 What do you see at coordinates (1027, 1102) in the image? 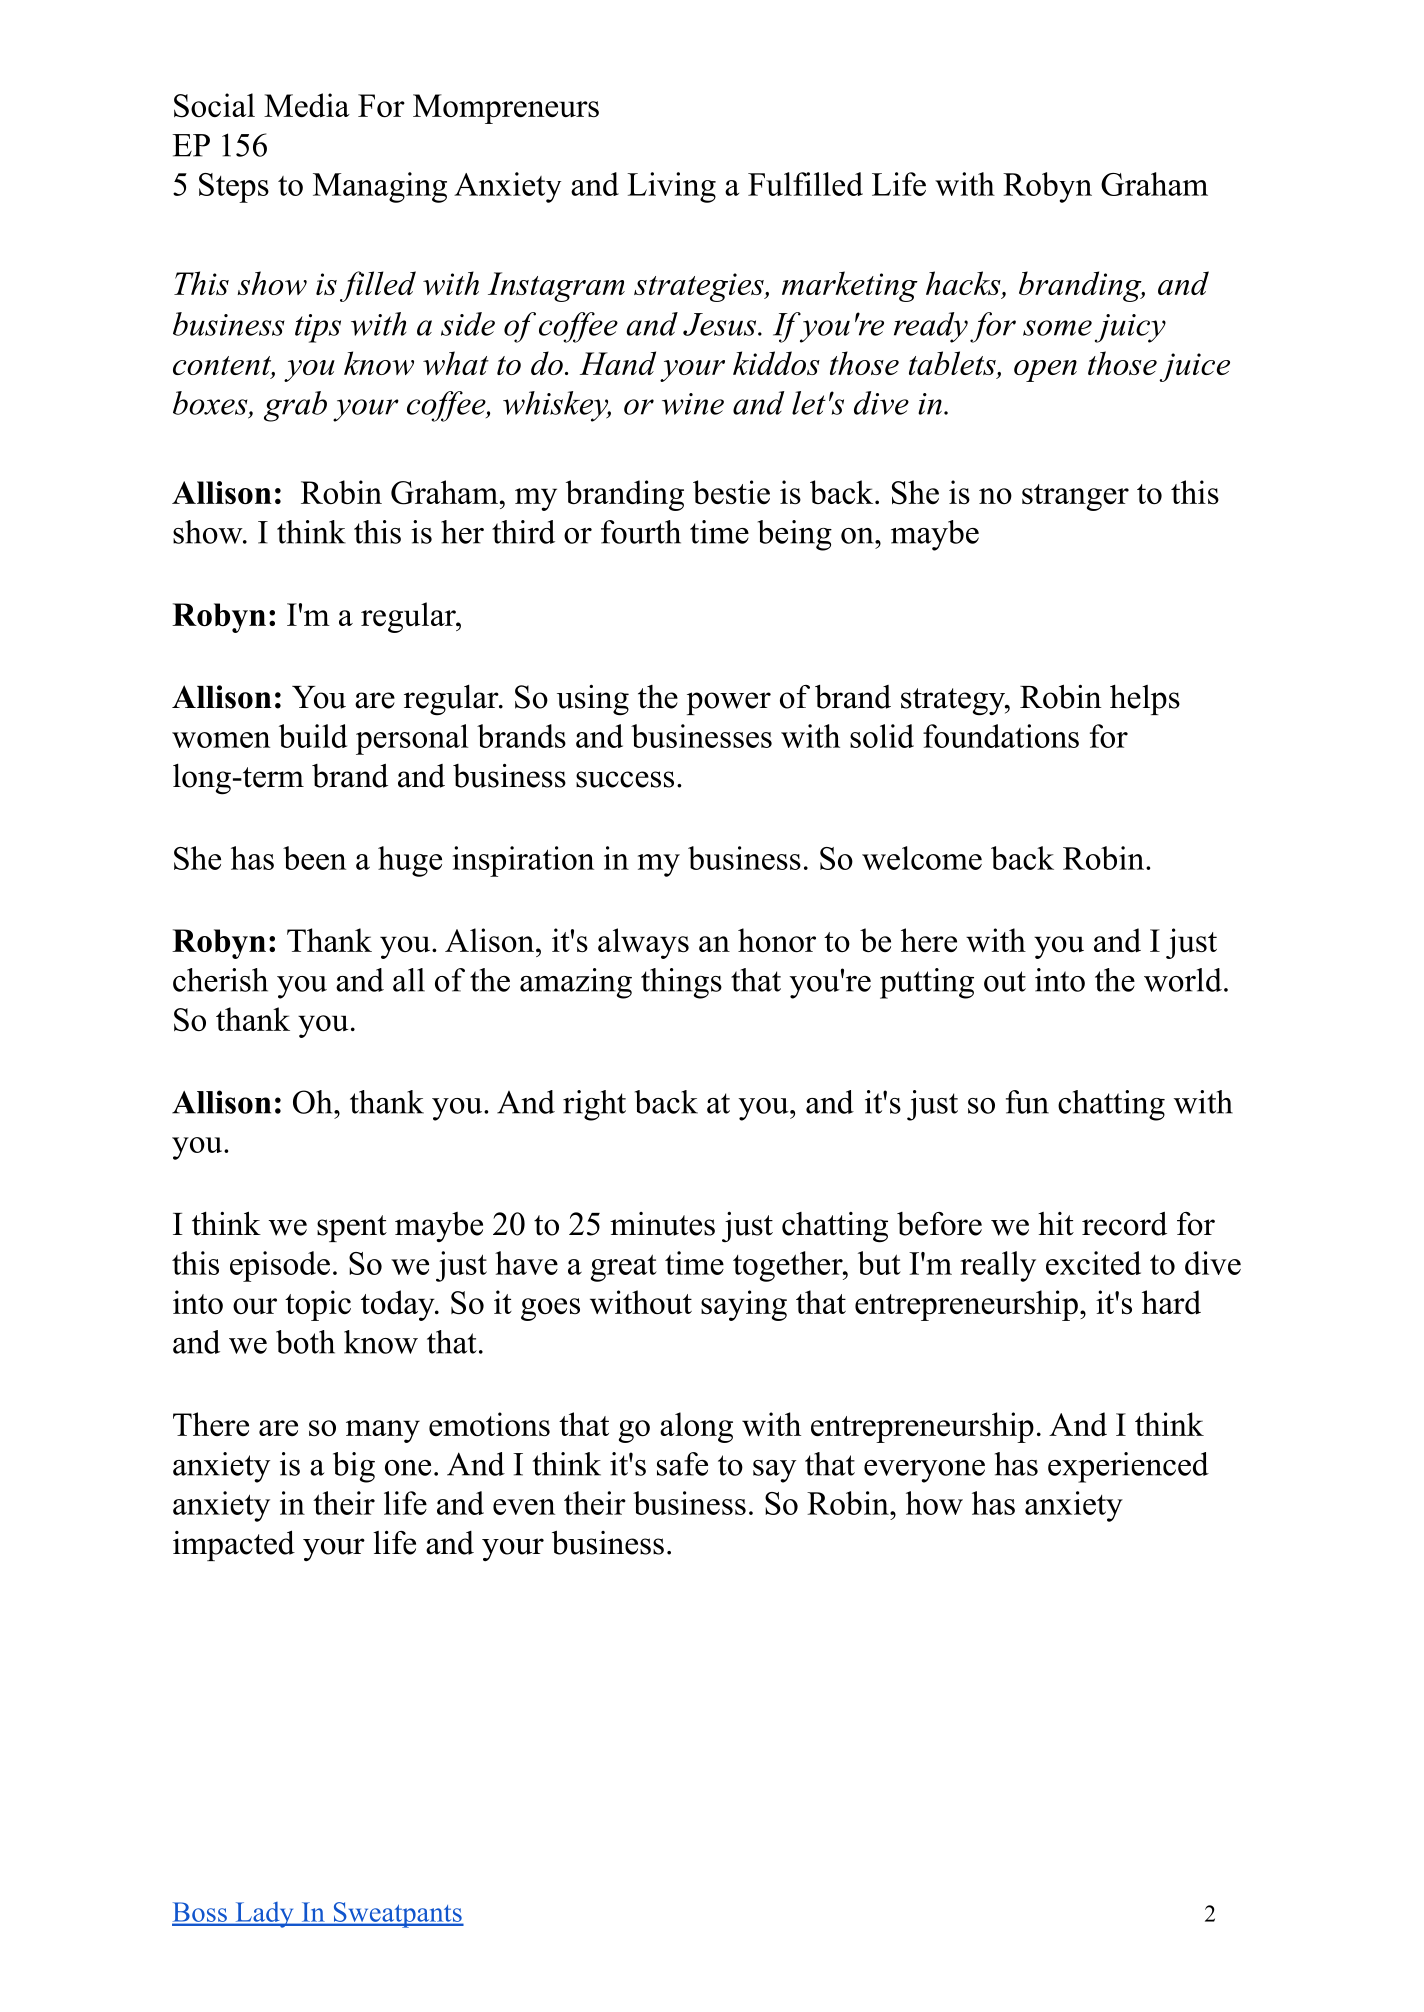
I see `fun` at bounding box center [1027, 1102].
